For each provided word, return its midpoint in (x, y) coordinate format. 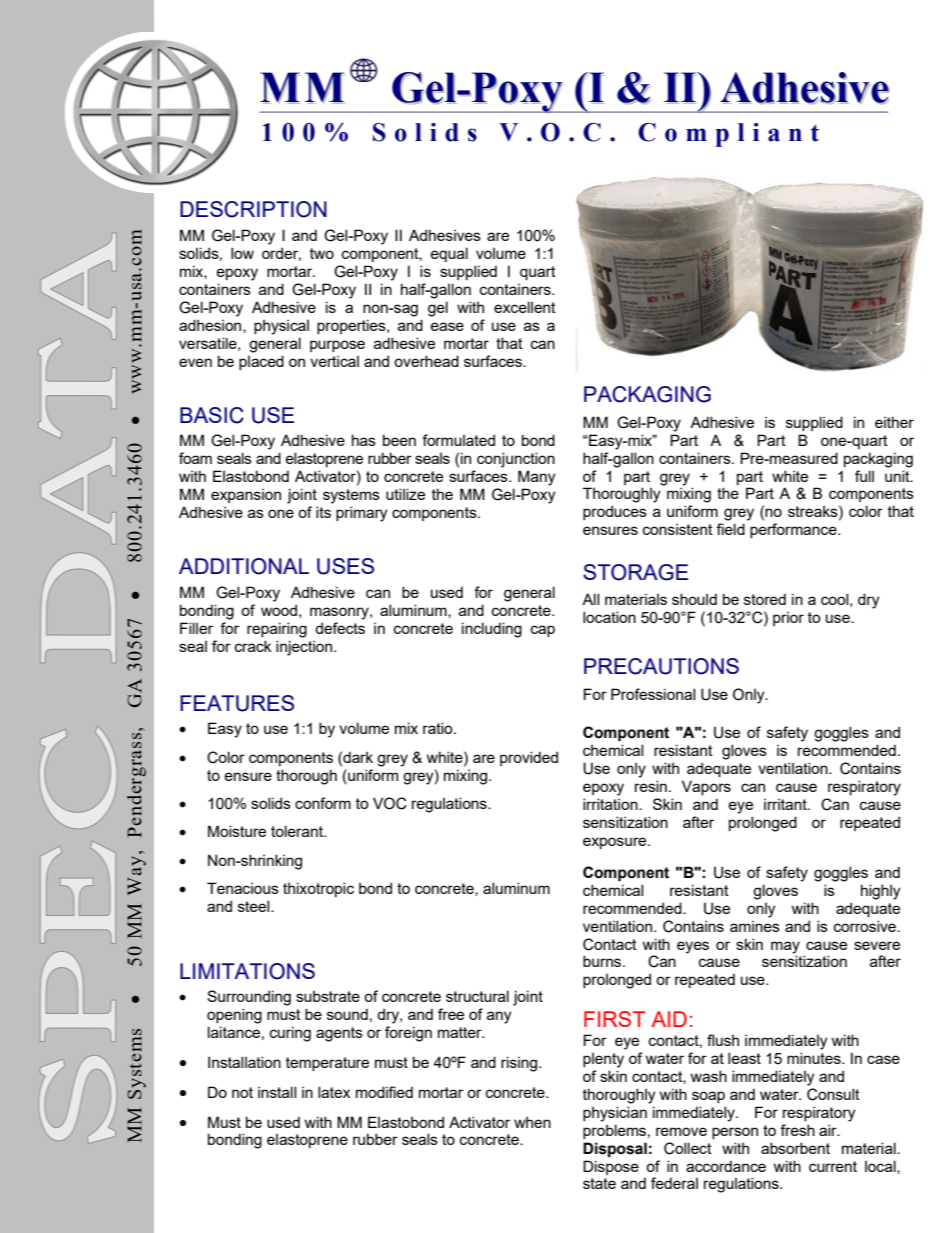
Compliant (728, 135)
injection (305, 648)
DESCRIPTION (253, 209)
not (242, 1092)
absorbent (795, 1148)
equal (449, 254)
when (532, 1122)
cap (543, 631)
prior (788, 619)
